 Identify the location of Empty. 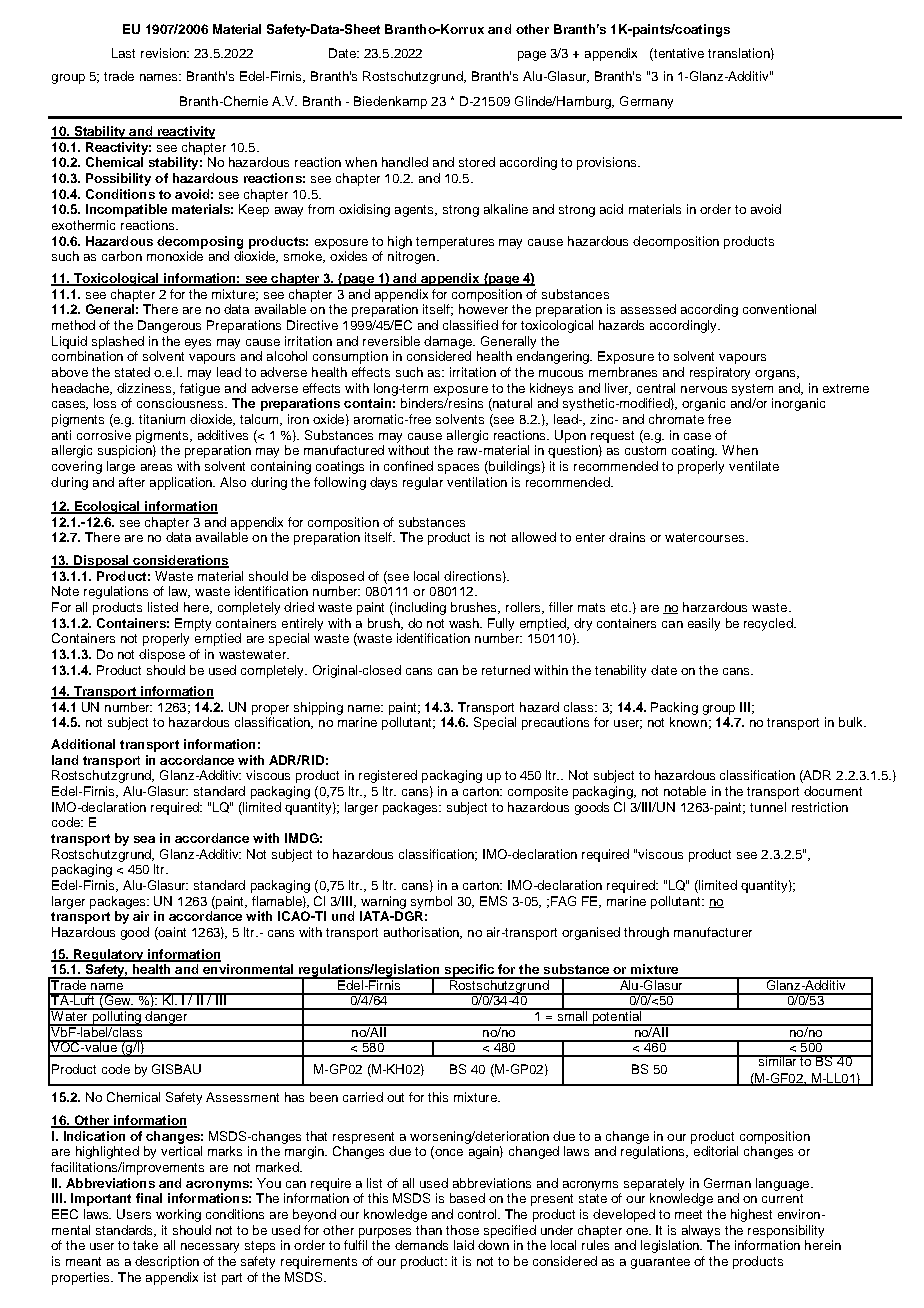
(193, 624).
